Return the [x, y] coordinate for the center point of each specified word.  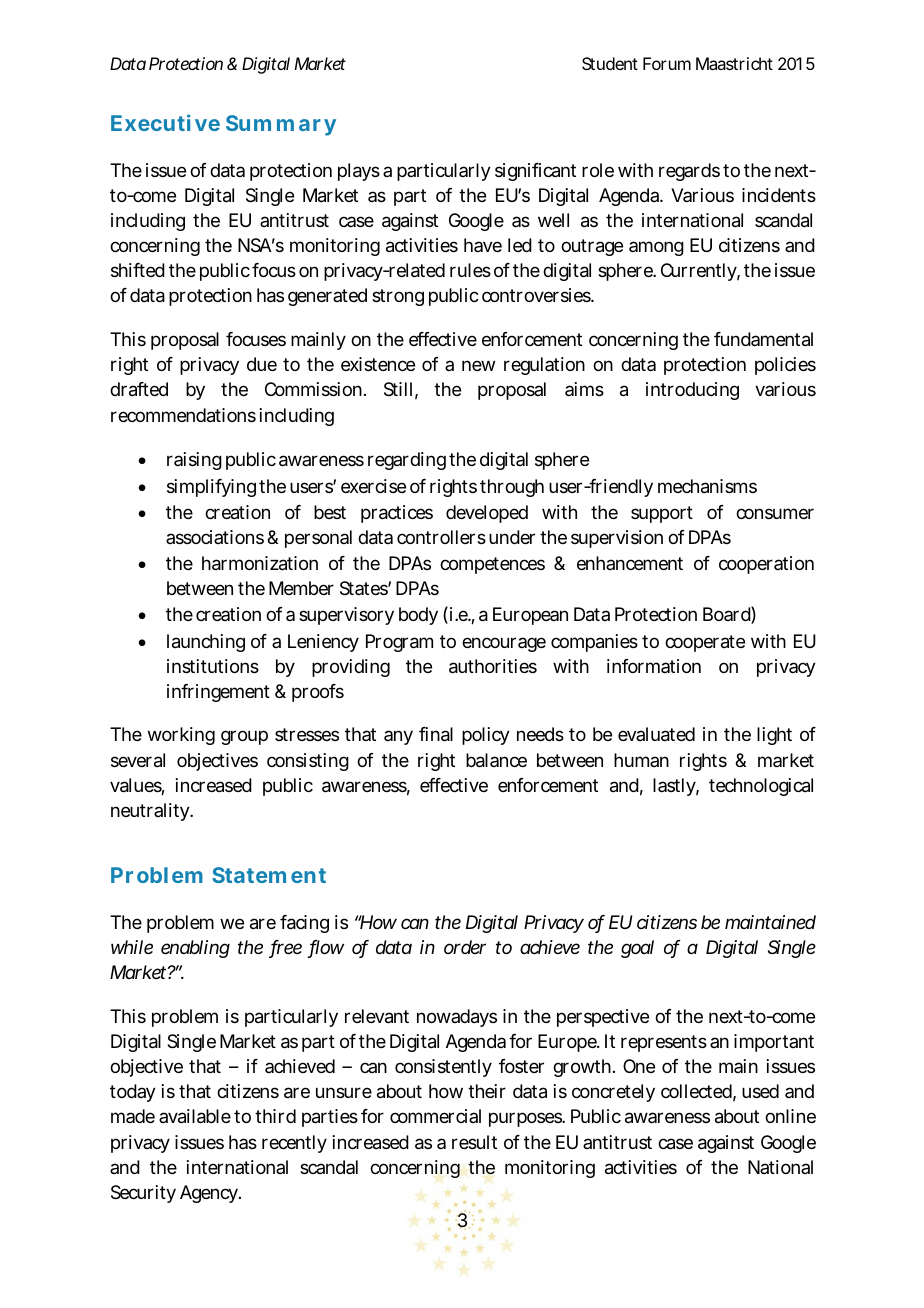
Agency [210, 1194]
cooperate [705, 643]
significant [535, 172]
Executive [165, 122]
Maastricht [734, 63]
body [418, 616]
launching [206, 643]
